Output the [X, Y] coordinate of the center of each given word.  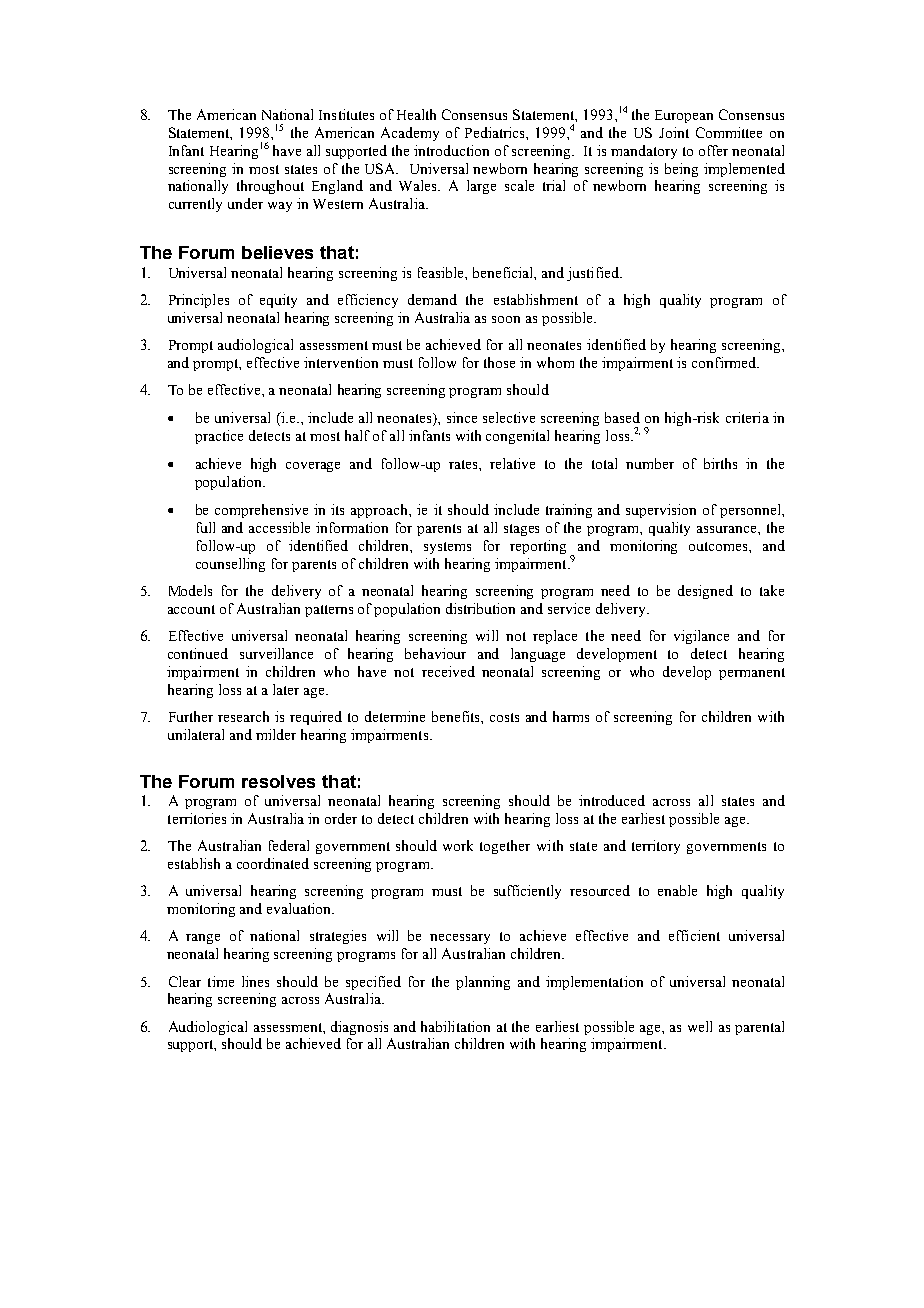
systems [447, 548]
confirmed [725, 362]
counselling [230, 565]
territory [656, 847]
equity [278, 301]
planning [483, 983]
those [499, 362]
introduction [451, 150]
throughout [270, 187]
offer [713, 150]
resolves [278, 781]
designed [705, 592]
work [458, 845]
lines [255, 981]
